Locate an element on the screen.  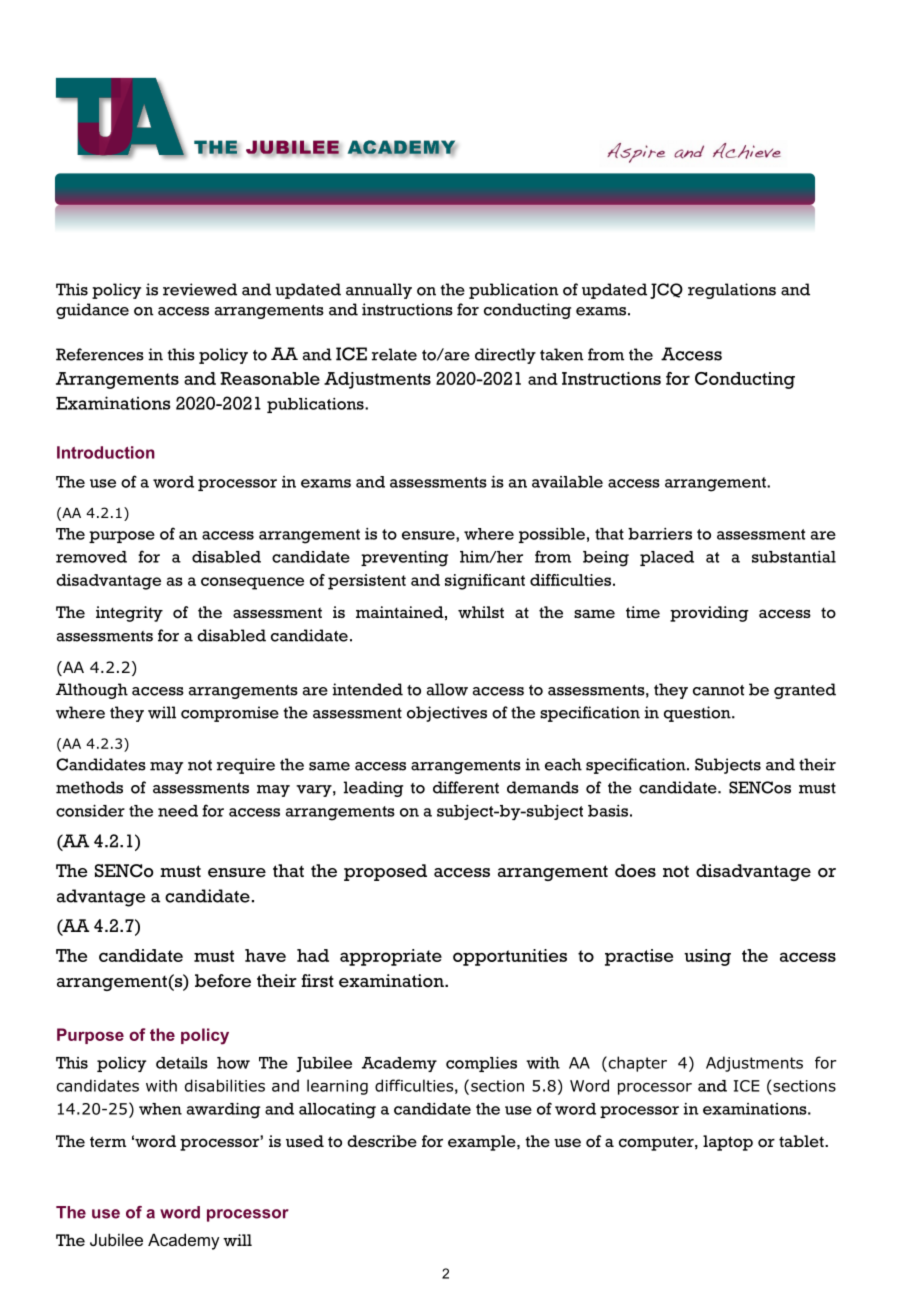
reviewed is located at coordinates (200, 289).
